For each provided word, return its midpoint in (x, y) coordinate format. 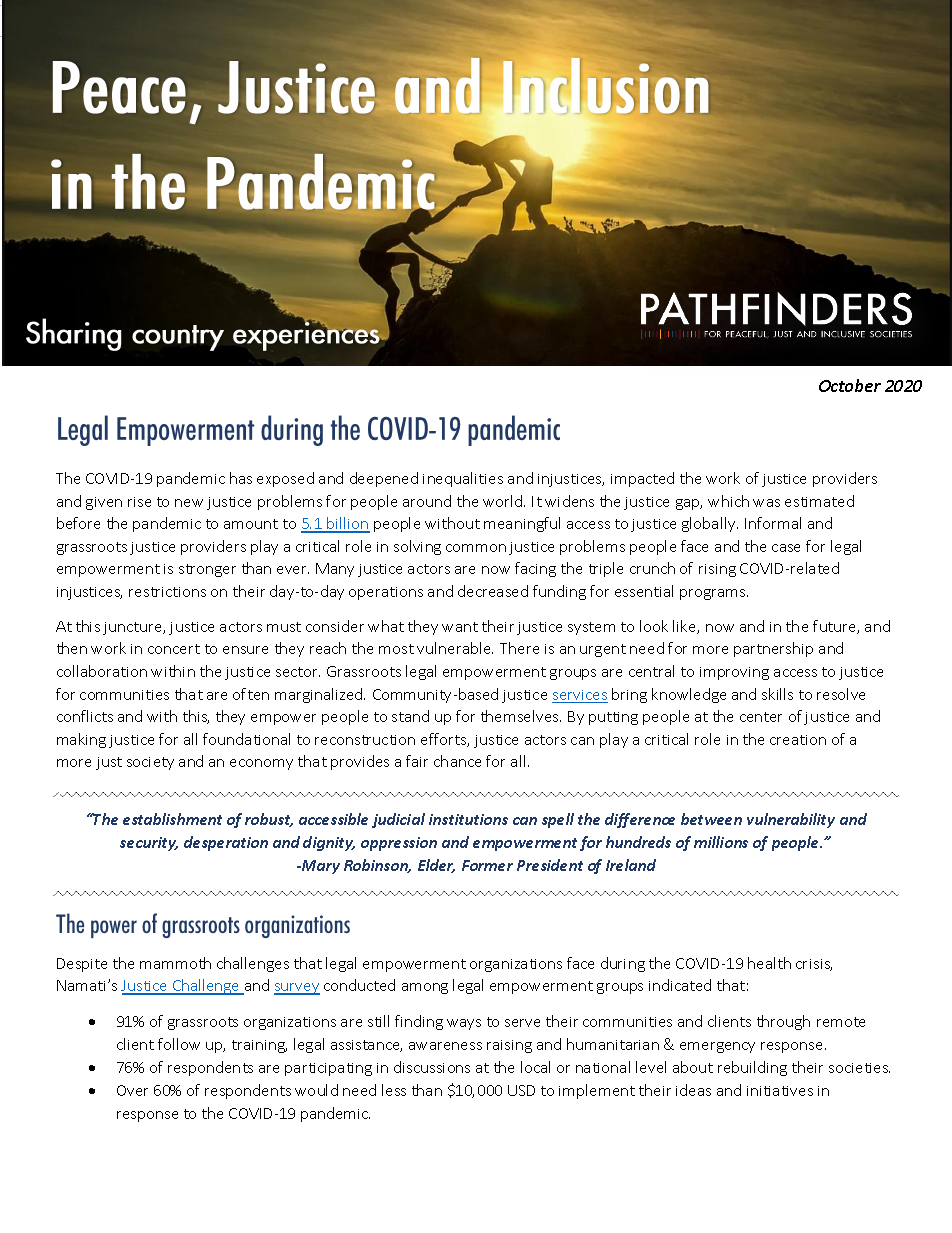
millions (721, 842)
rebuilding (752, 1068)
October (850, 385)
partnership (773, 649)
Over (132, 1090)
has (241, 478)
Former (487, 865)
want (460, 627)
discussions (432, 1067)
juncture (133, 628)
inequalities (463, 479)
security (149, 844)
